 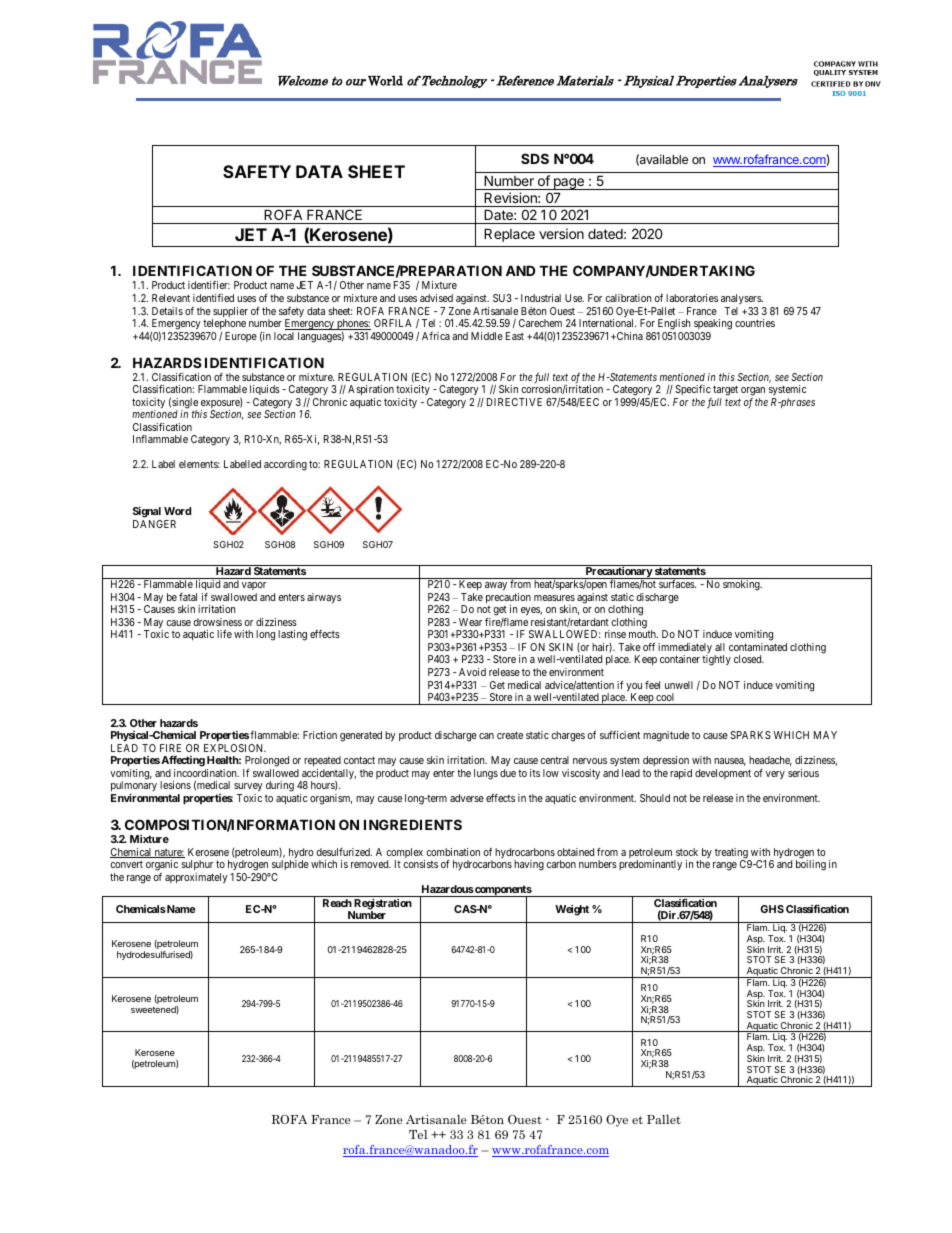 I want to click on advised, so click(x=436, y=298).
